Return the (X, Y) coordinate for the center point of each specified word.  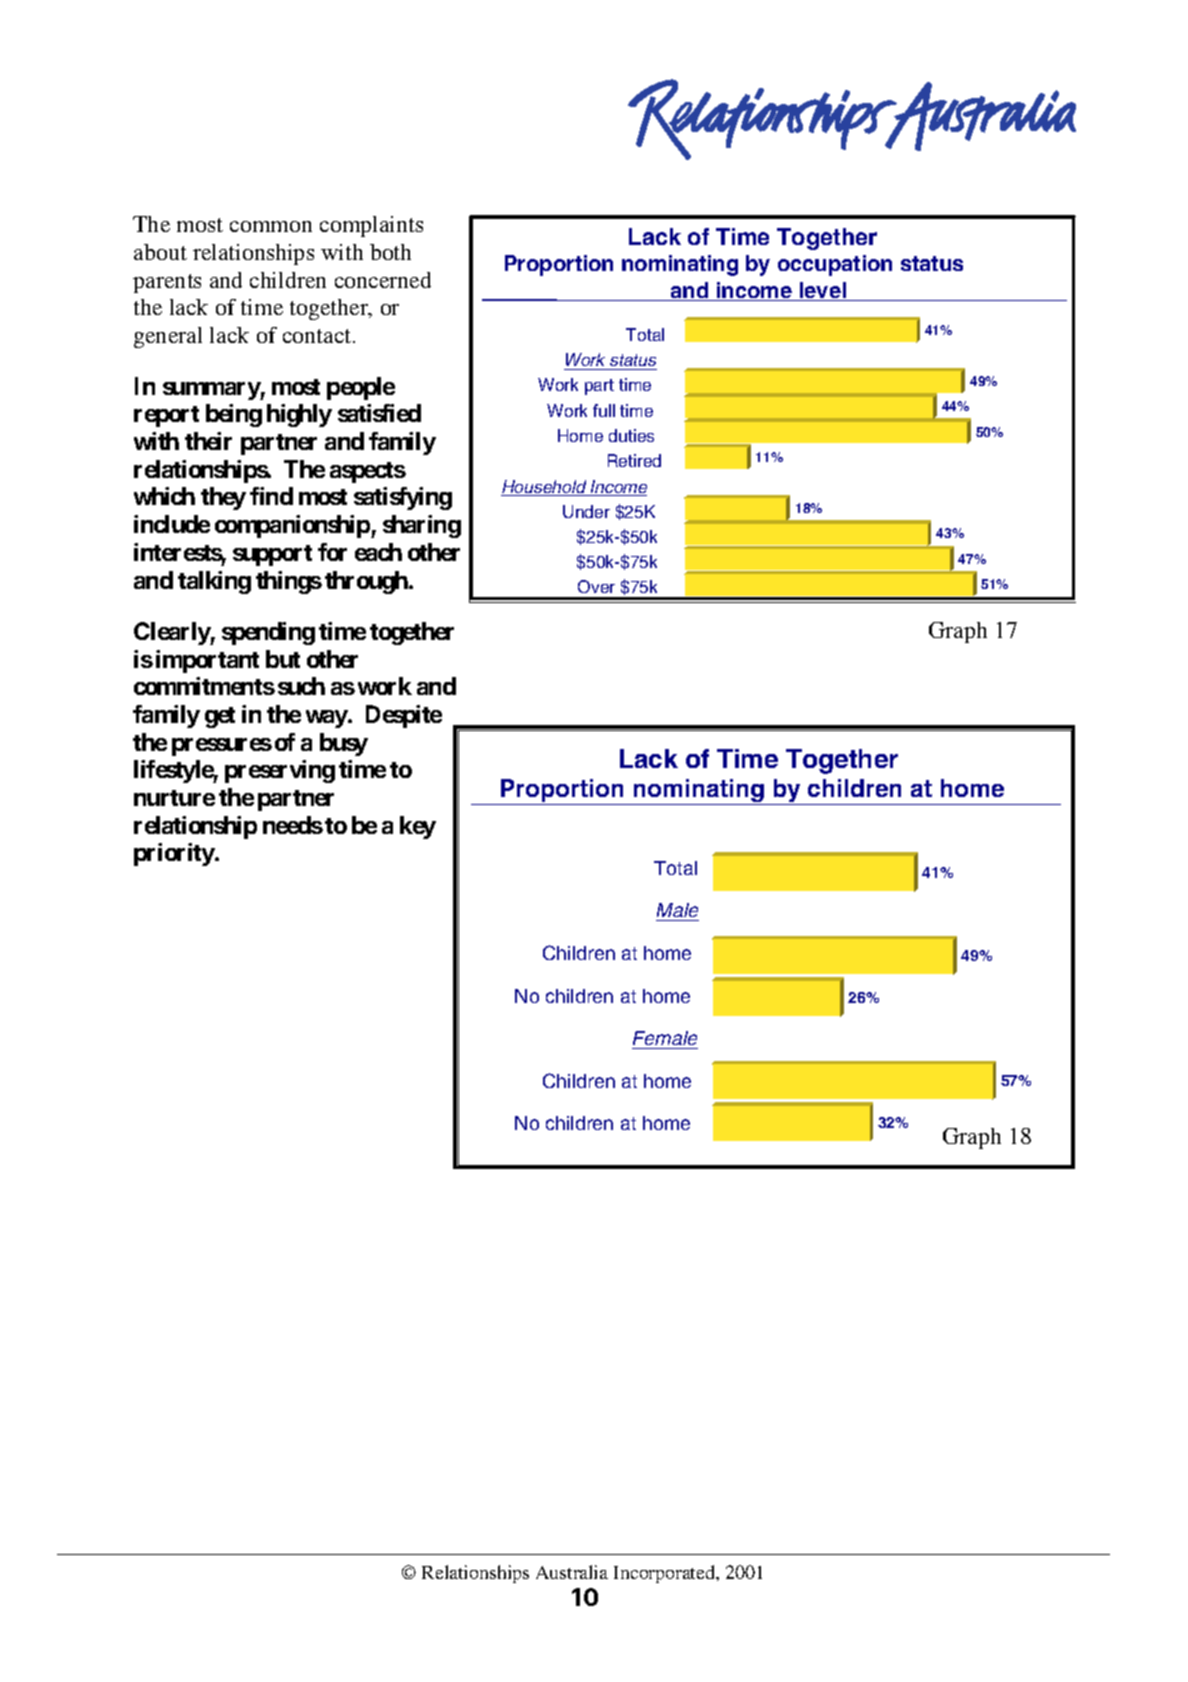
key (418, 827)
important (207, 661)
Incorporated (666, 1574)
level (823, 291)
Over (596, 586)
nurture (174, 798)
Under (586, 511)
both (390, 252)
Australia (572, 1572)
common (271, 226)
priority (175, 854)
